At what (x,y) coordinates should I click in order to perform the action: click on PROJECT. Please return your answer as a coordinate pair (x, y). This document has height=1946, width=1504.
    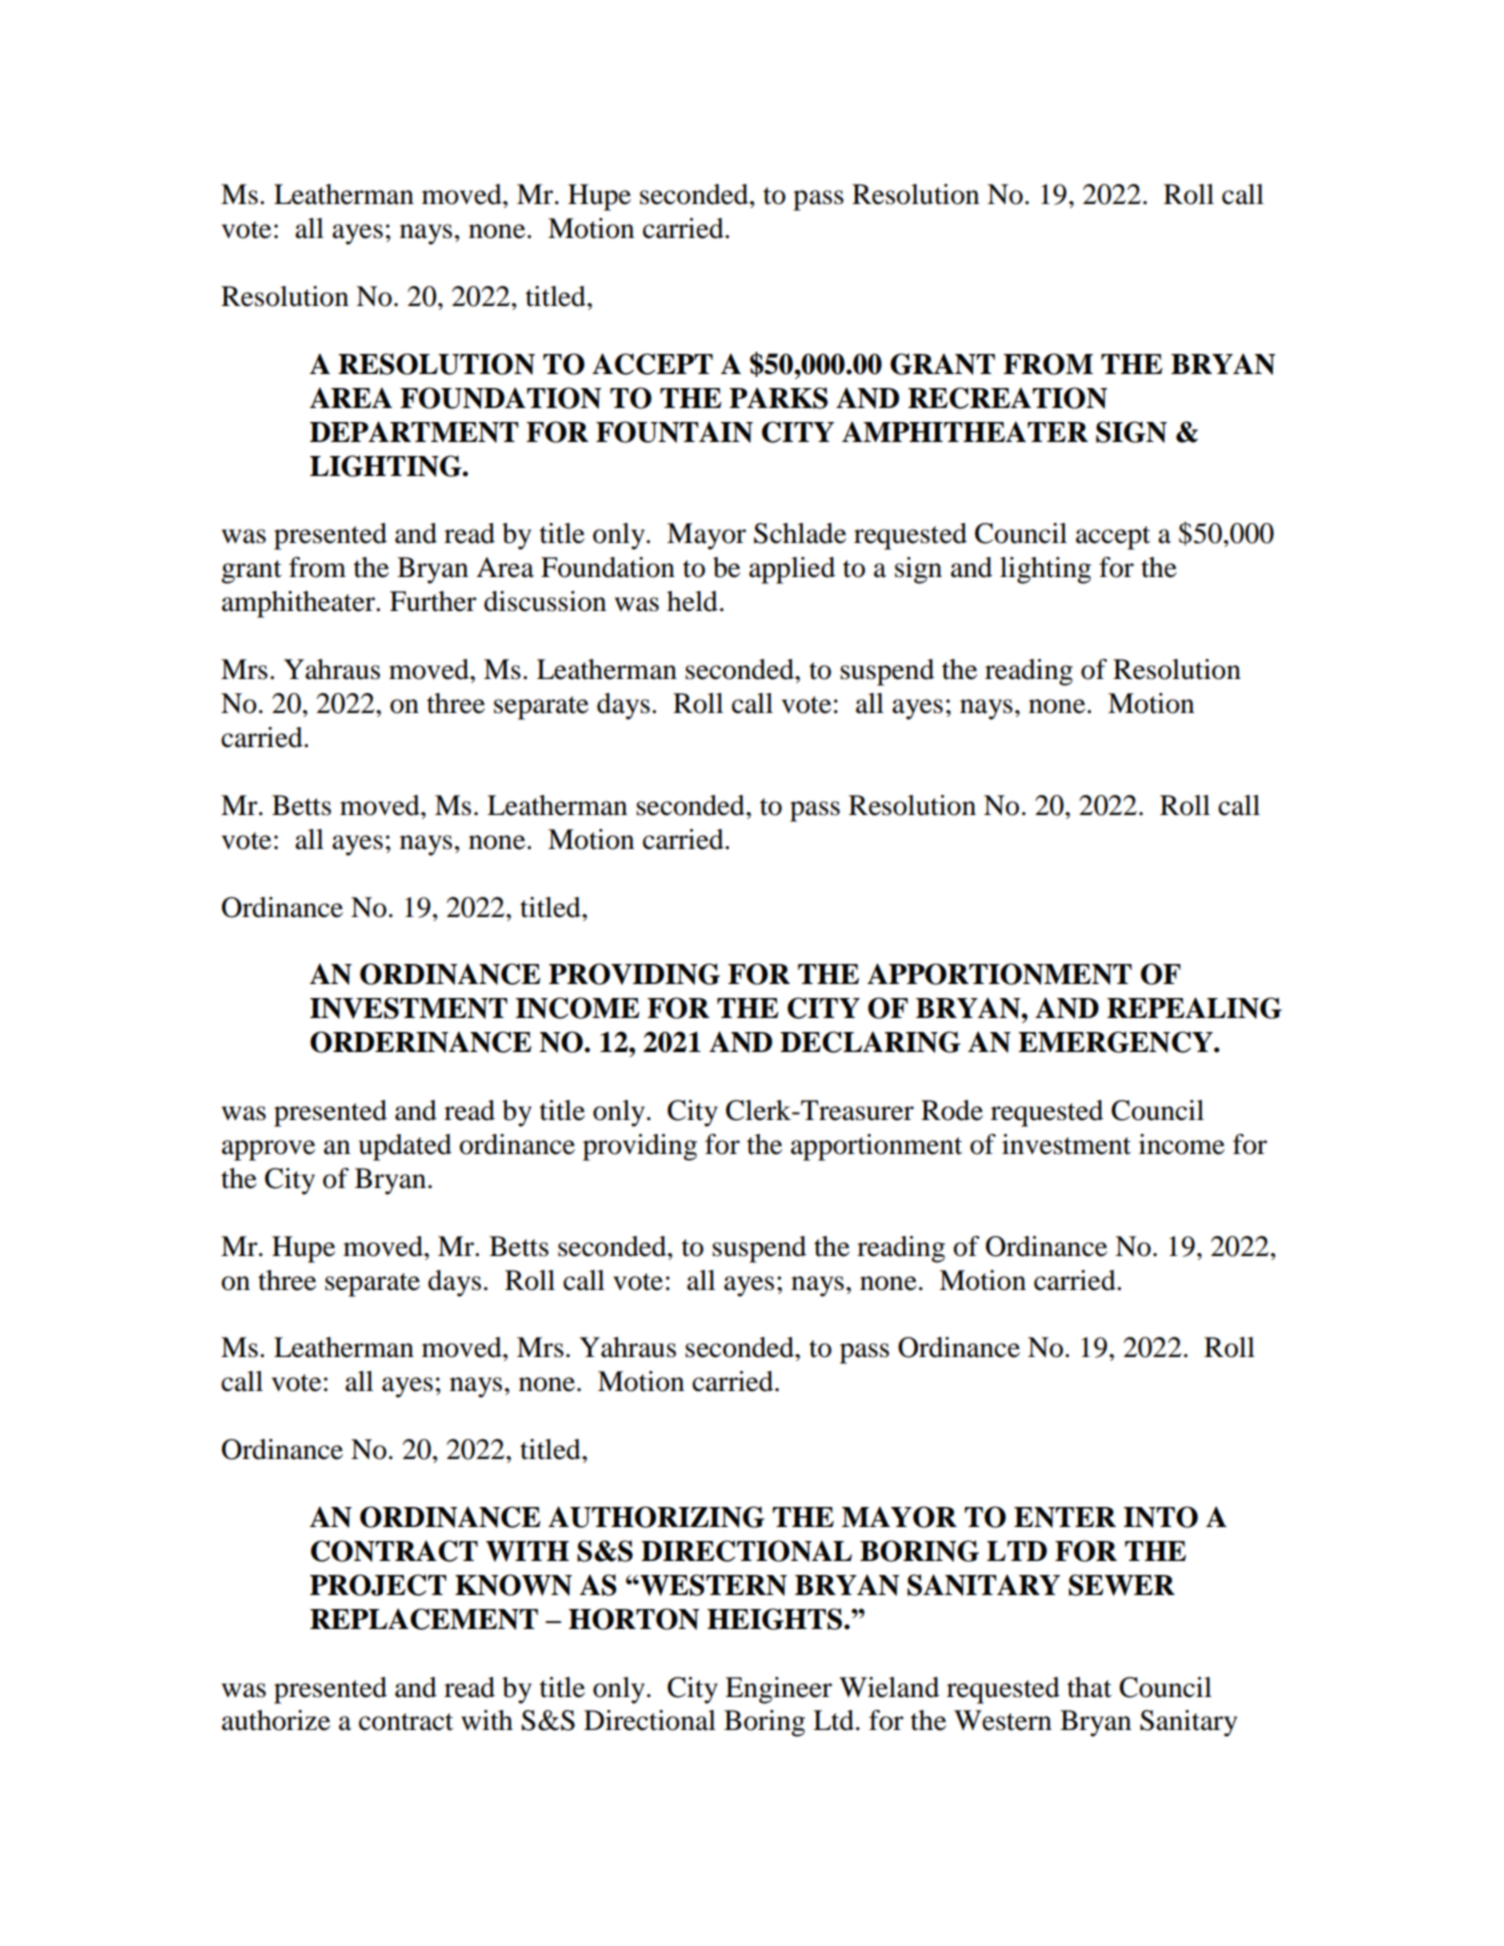
    Looking at the image, I should click on (378, 1585).
